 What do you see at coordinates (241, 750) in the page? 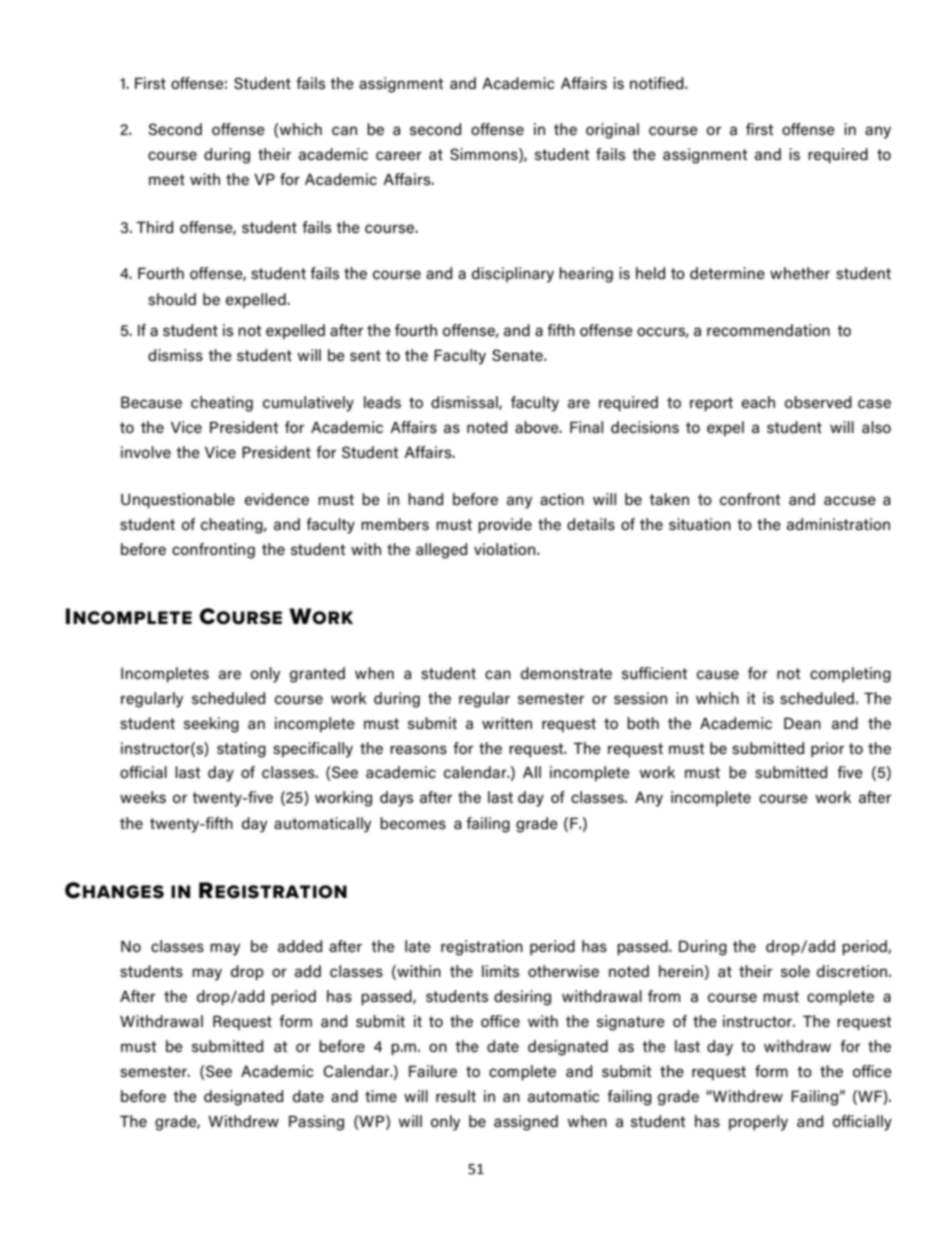
I see `stating` at bounding box center [241, 750].
